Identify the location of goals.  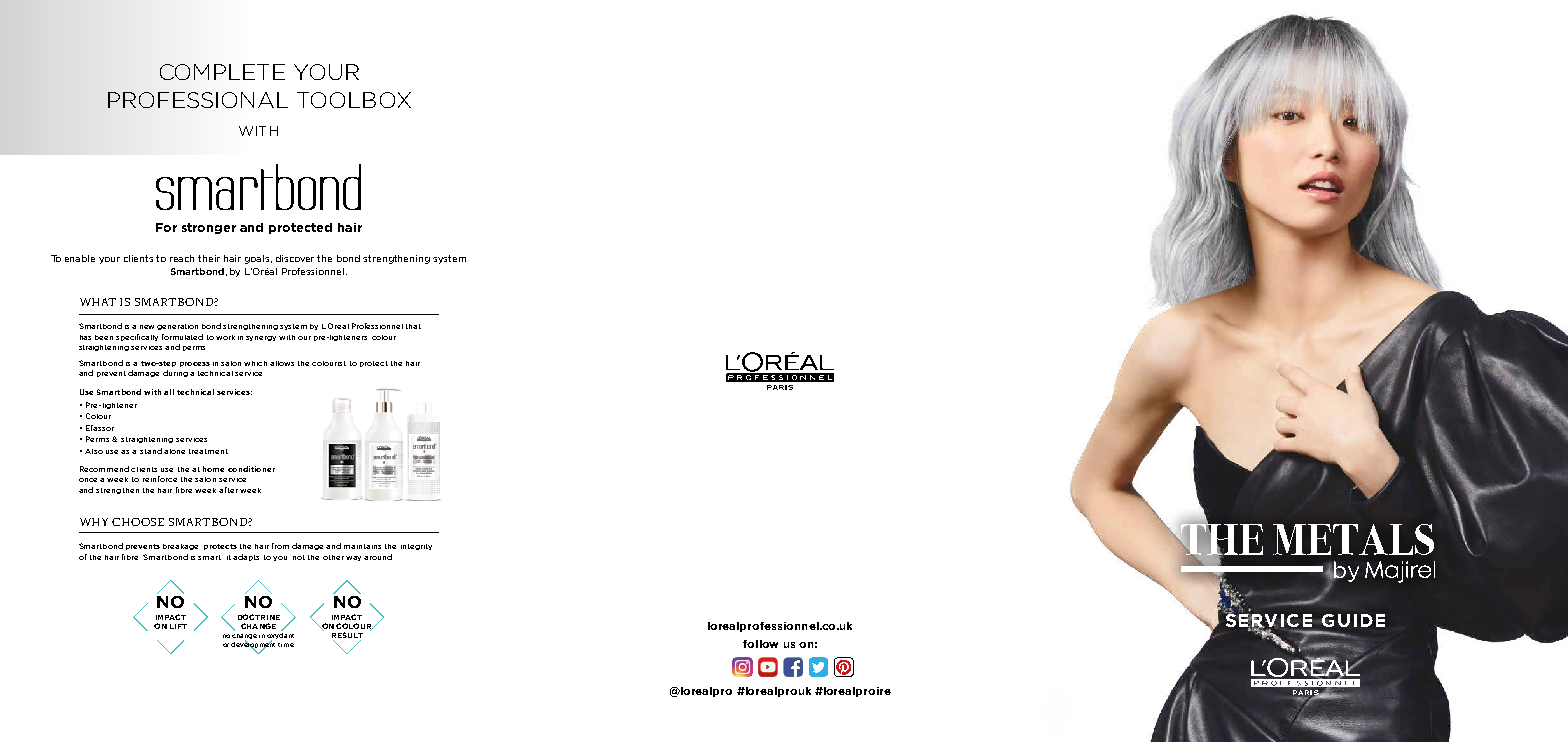
(258, 259).
